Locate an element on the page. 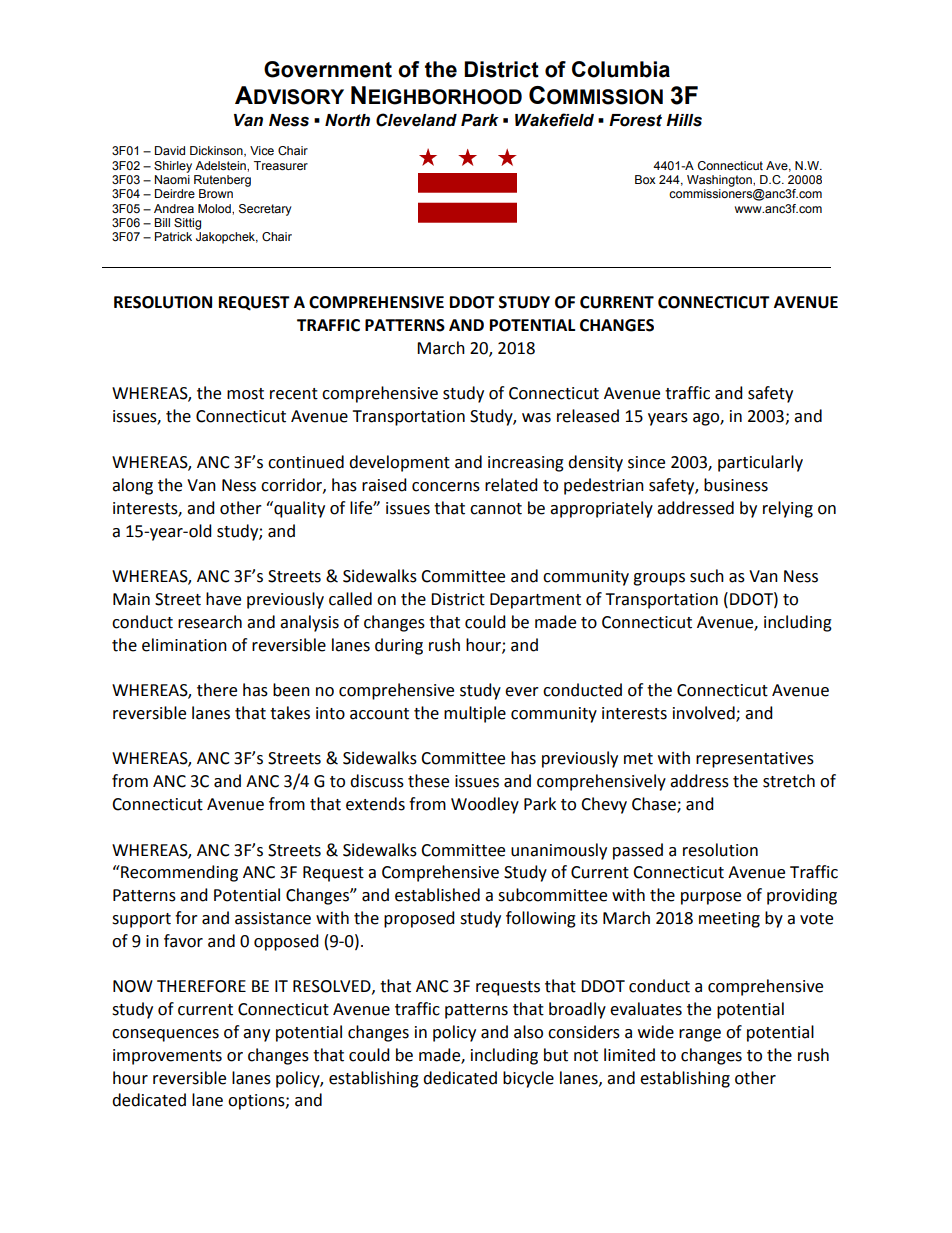  Dickinson is located at coordinates (217, 151).
